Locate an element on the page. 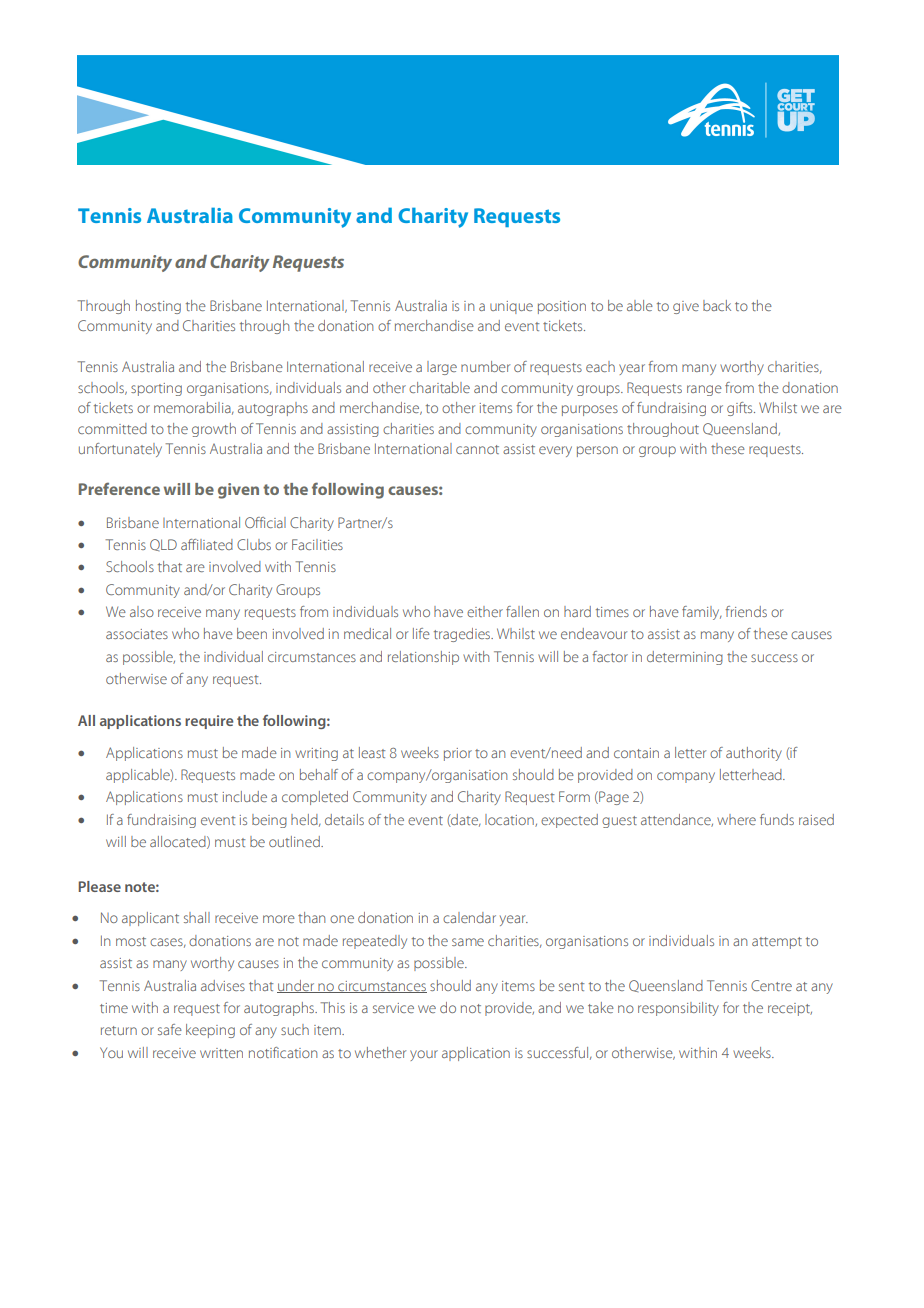 The width and height of the page is (924, 1308). hosting is located at coordinates (158, 307).
